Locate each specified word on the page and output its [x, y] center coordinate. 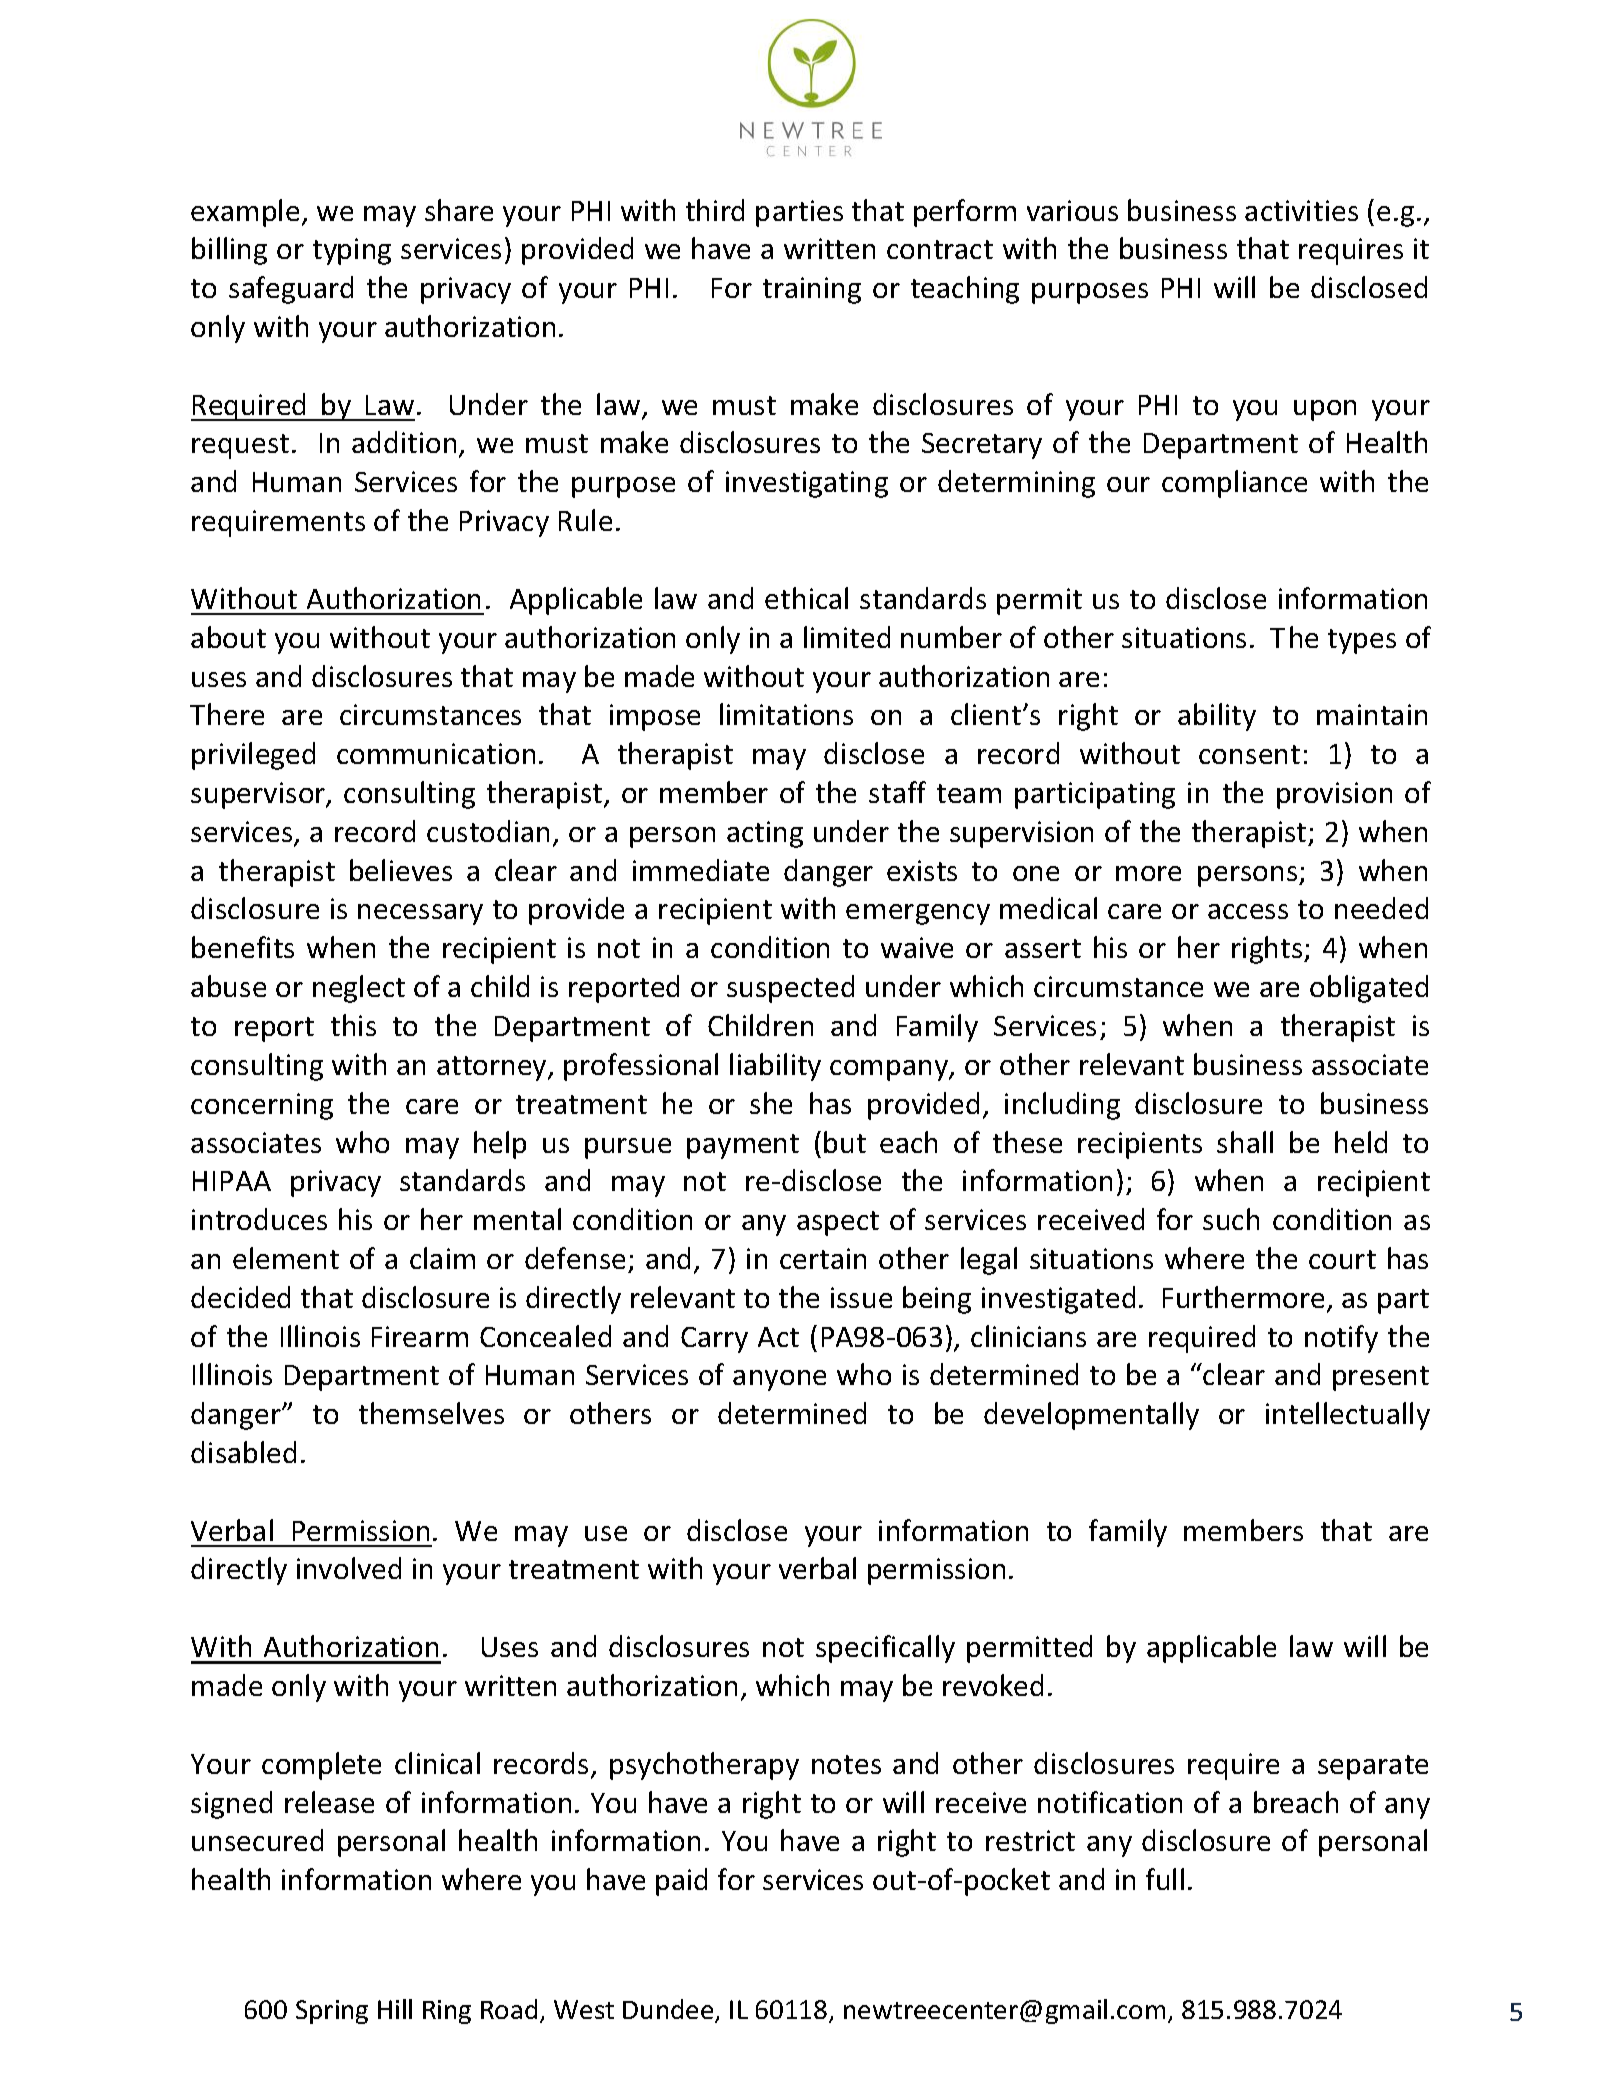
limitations [786, 714]
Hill [395, 2009]
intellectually [1348, 1416]
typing [352, 251]
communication [436, 753]
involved [349, 1568]
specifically [885, 1649]
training [812, 290]
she [771, 1103]
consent [1249, 754]
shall [1245, 1142]
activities [1301, 210]
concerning [262, 1106]
